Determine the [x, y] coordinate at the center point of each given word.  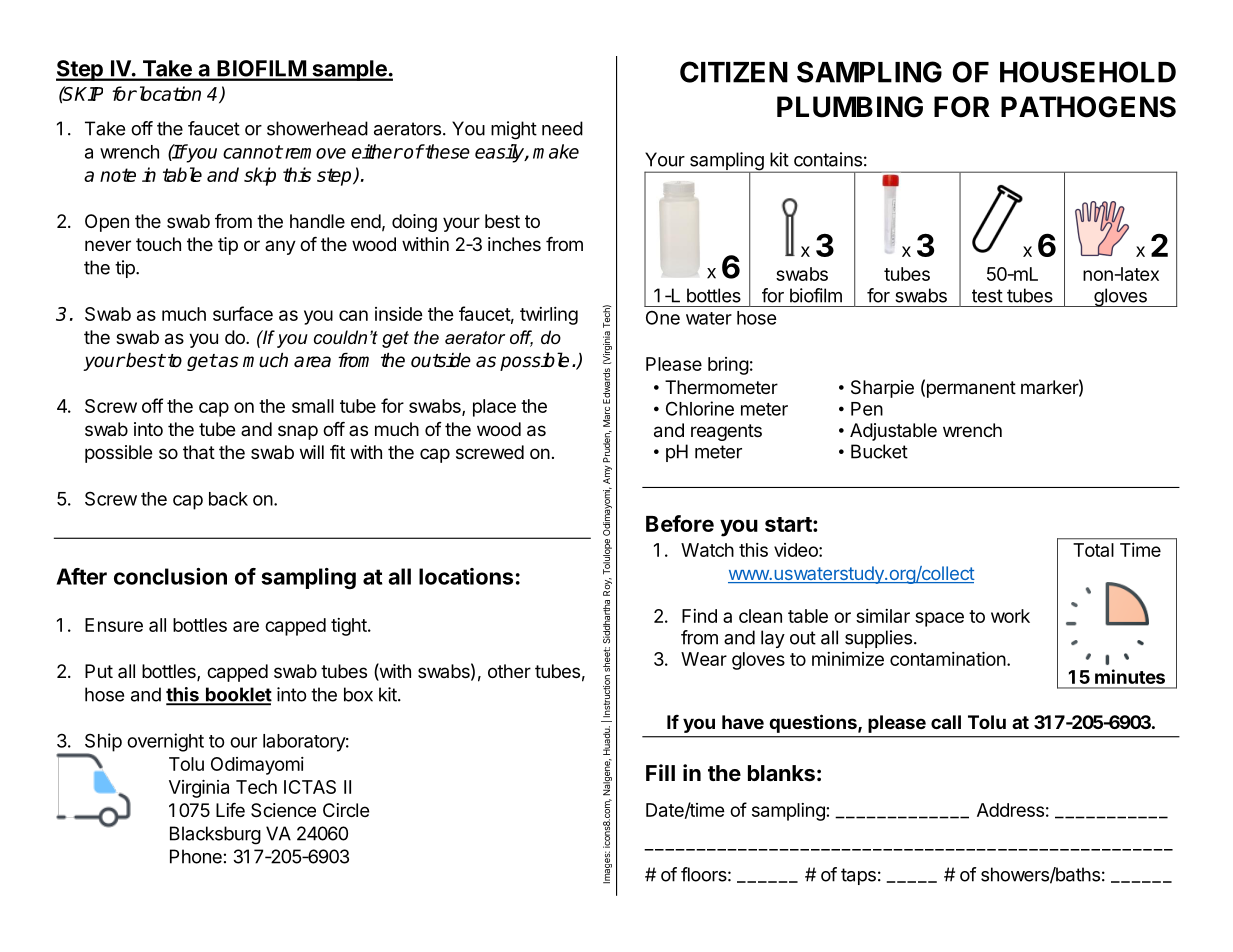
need [562, 128]
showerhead [317, 128]
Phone [196, 856]
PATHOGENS [1088, 107]
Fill [660, 772]
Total [1093, 550]
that [199, 452]
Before [680, 523]
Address [1010, 810]
